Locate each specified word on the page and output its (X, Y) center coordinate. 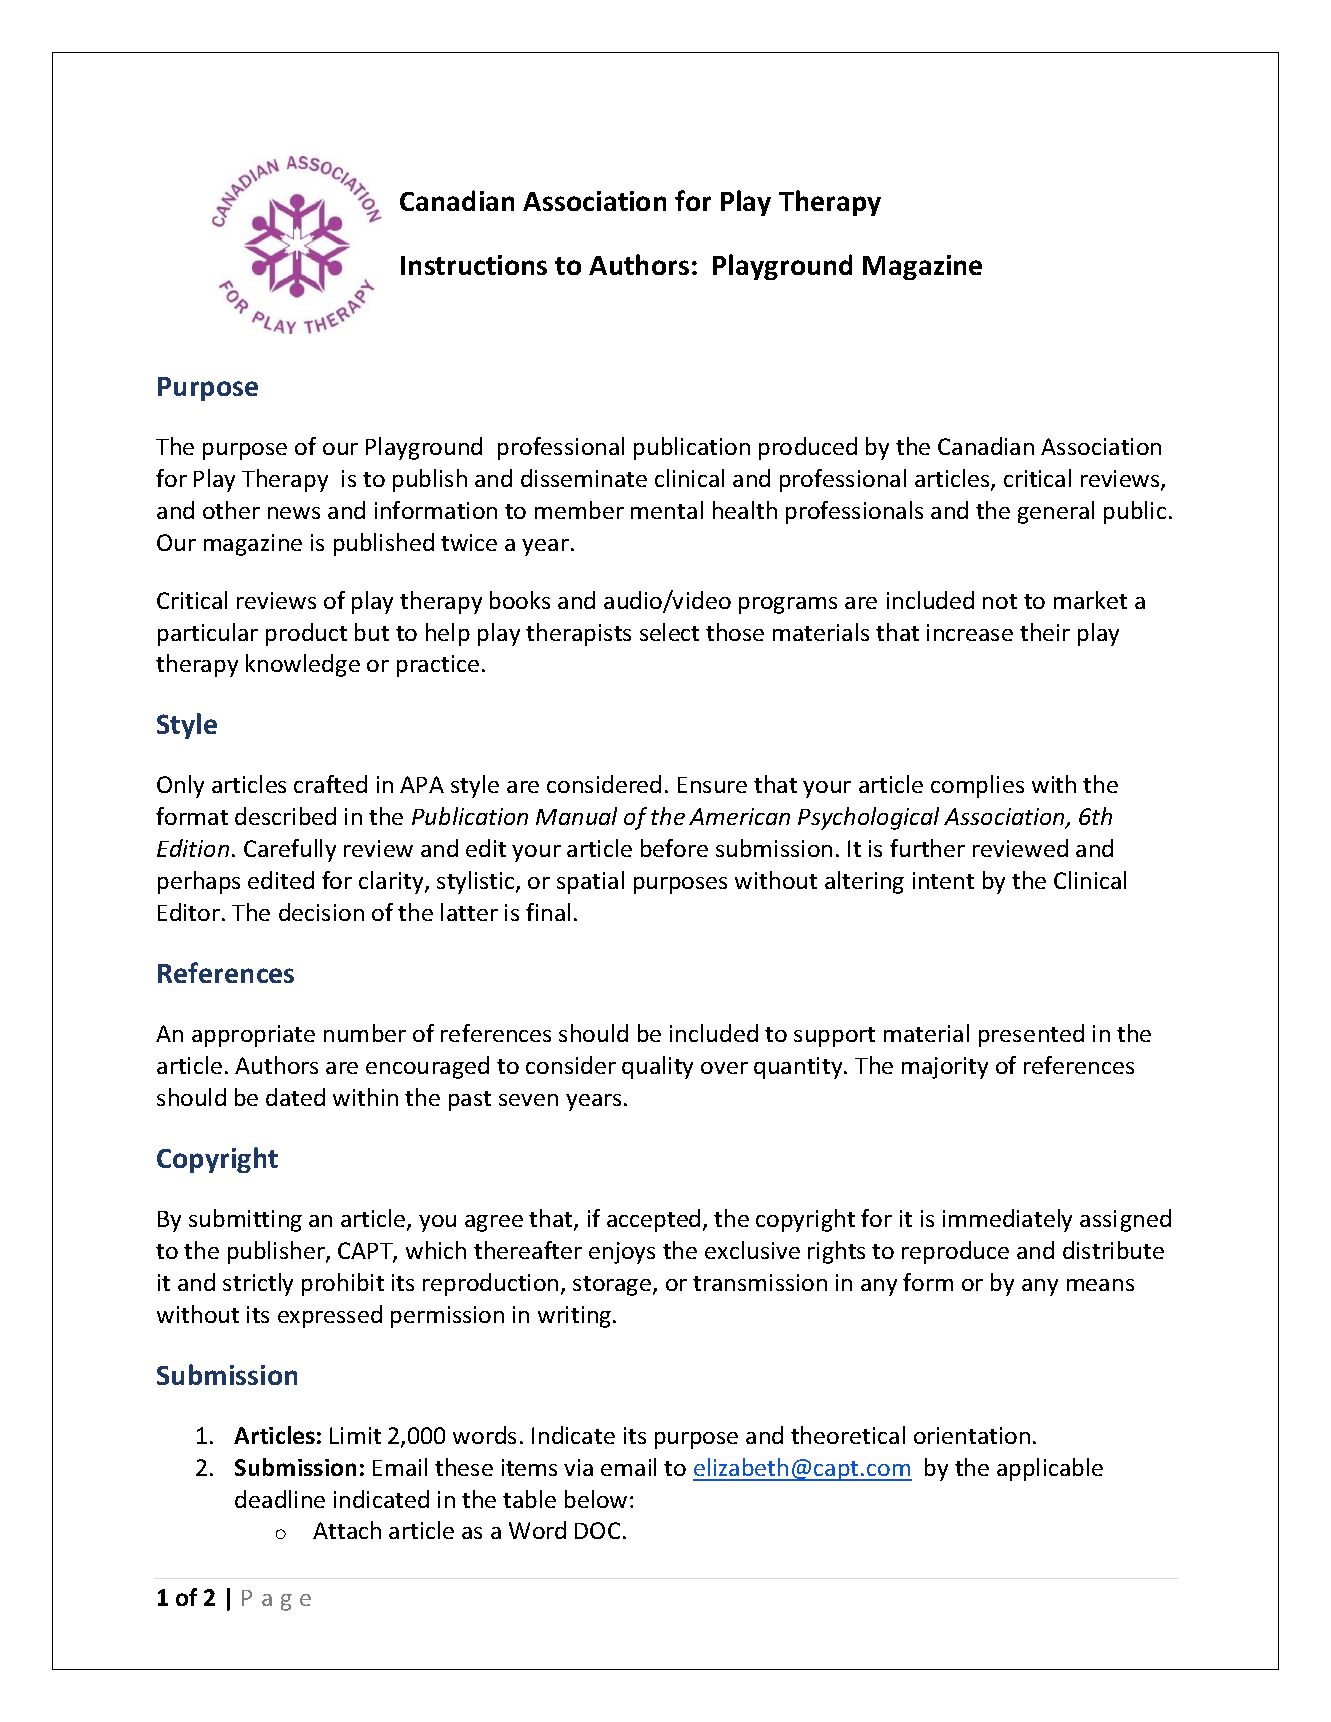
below (596, 1499)
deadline (280, 1499)
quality (657, 1067)
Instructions (474, 265)
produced (808, 448)
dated (295, 1097)
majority (945, 1068)
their (1045, 632)
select (669, 632)
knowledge (303, 665)
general (1056, 512)
